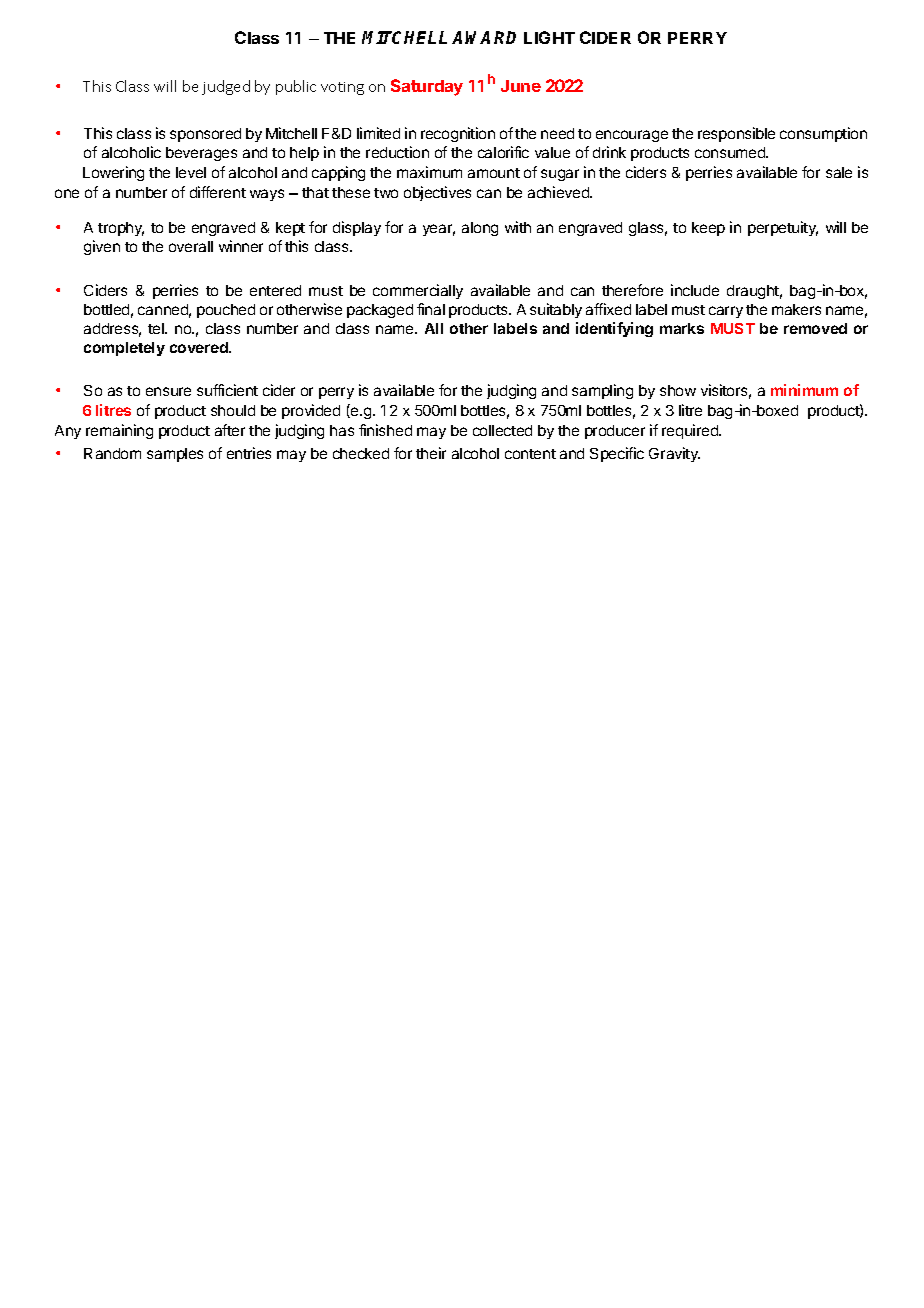  I want to click on overall, so click(191, 246).
